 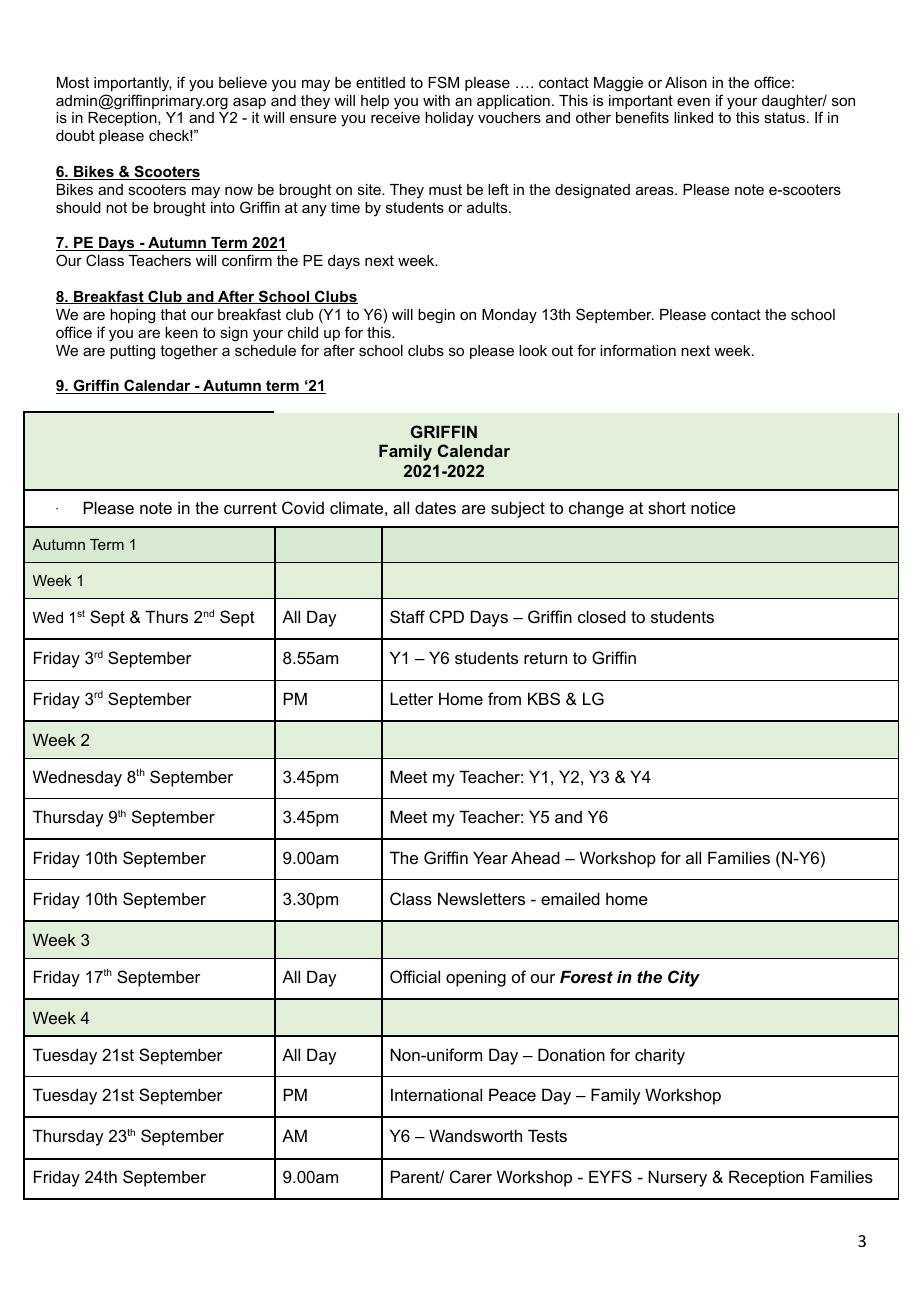 What do you see at coordinates (471, 1176) in the page?
I see `Carer` at bounding box center [471, 1176].
